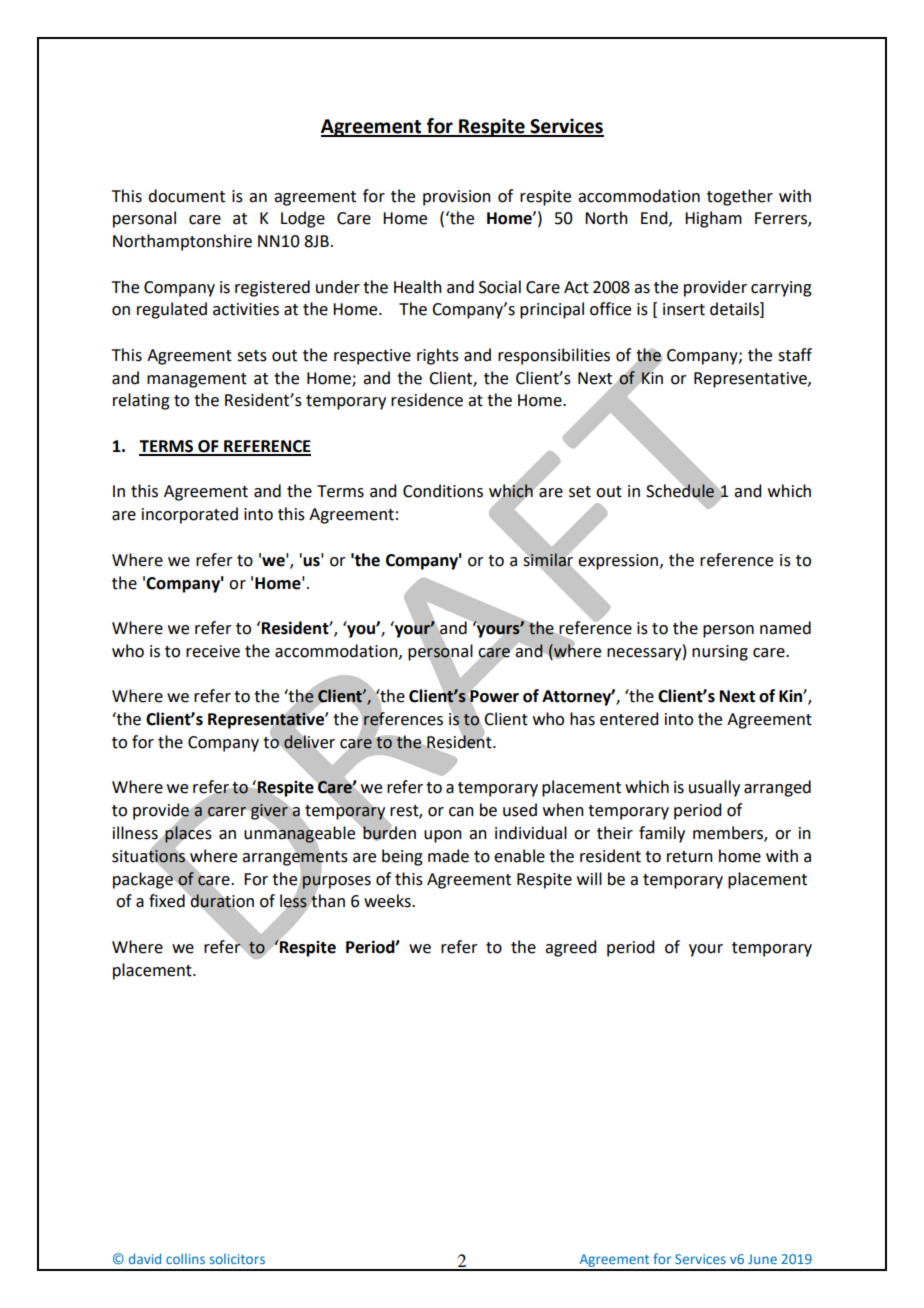  What do you see at coordinates (461, 812) in the document?
I see `can` at bounding box center [461, 812].
